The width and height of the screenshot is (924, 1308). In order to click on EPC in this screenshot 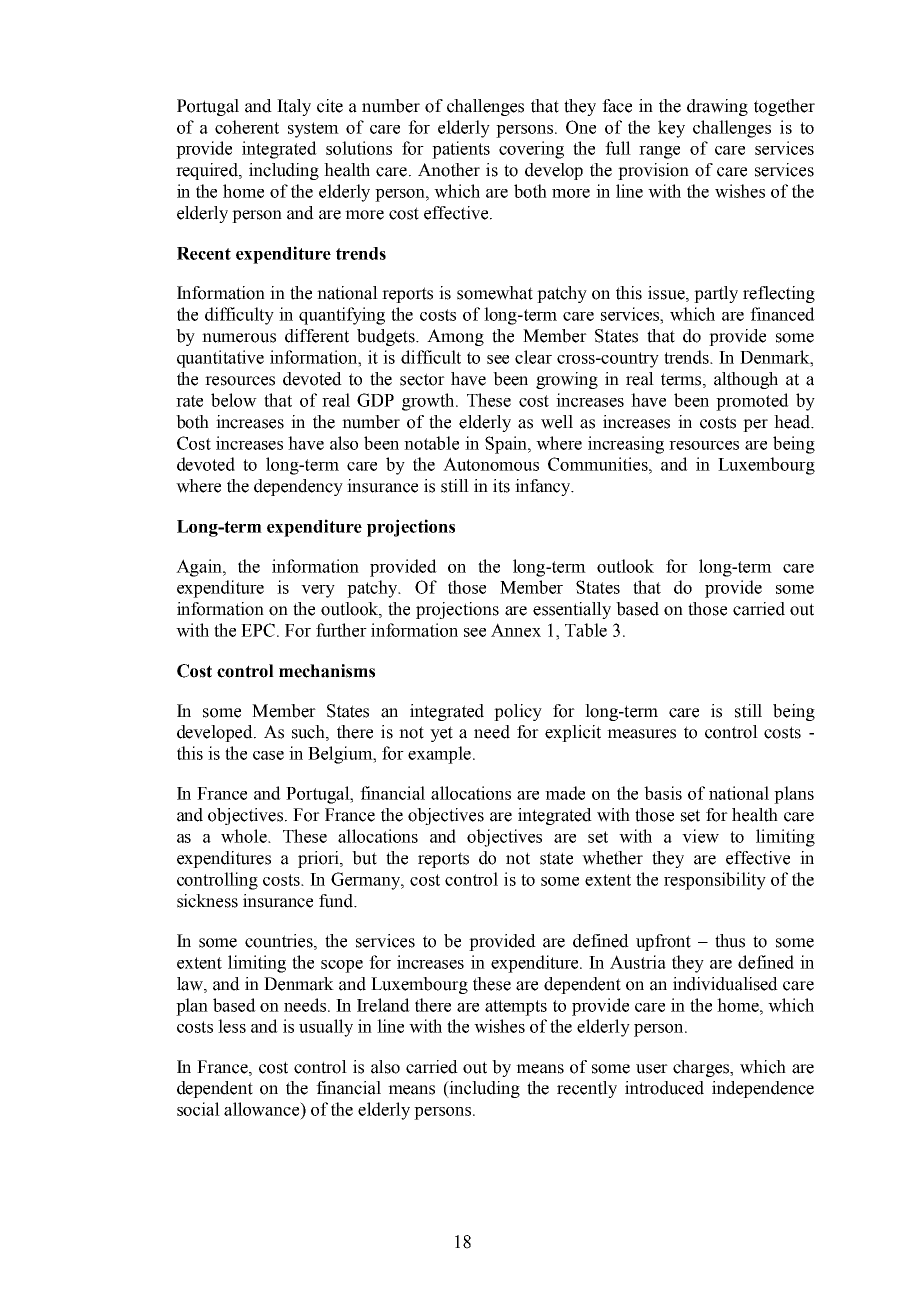, I will do `click(259, 630)`.
